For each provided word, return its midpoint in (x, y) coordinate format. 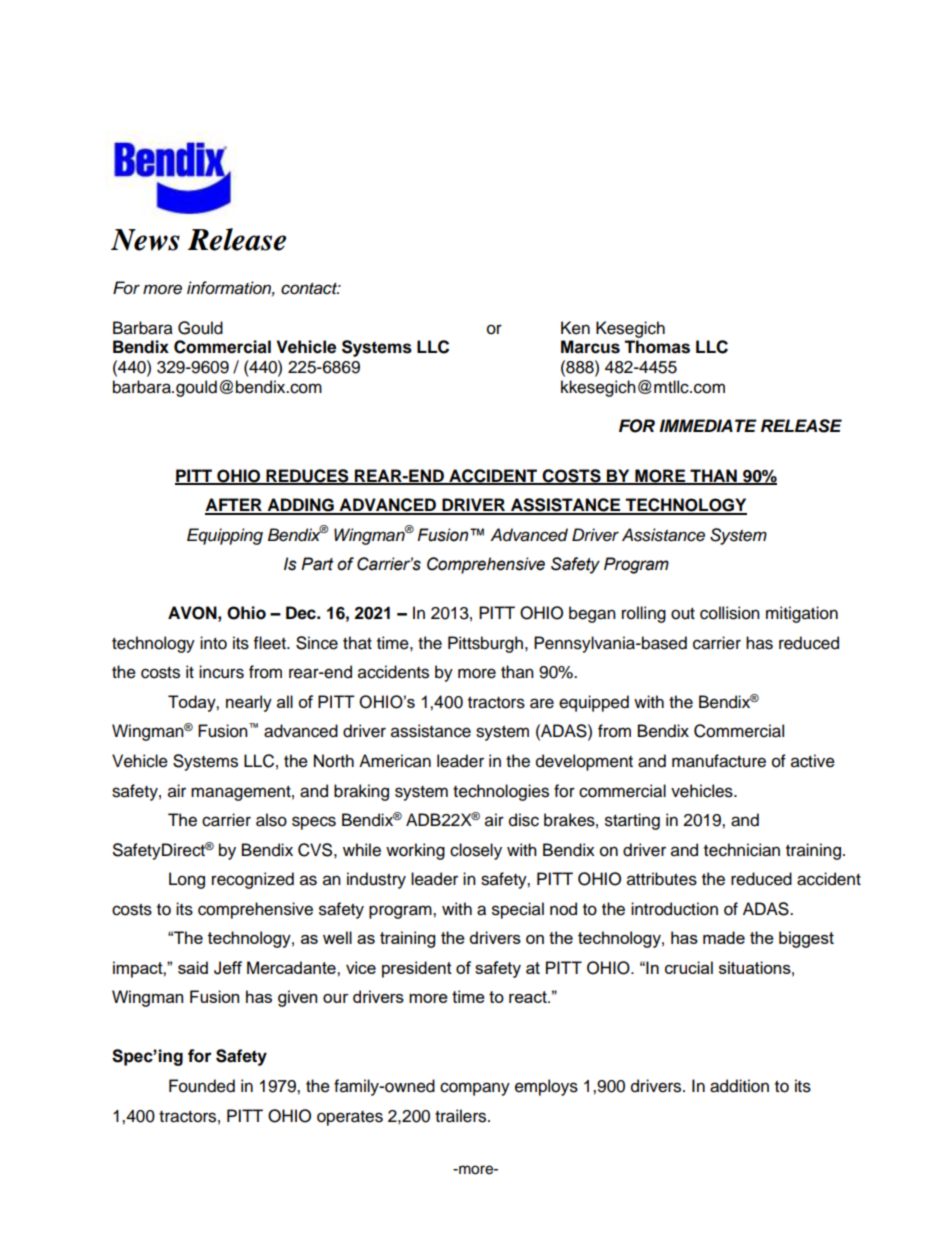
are (542, 703)
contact (310, 289)
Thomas (657, 347)
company (475, 1089)
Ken (575, 328)
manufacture (719, 761)
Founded (202, 1086)
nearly (249, 703)
